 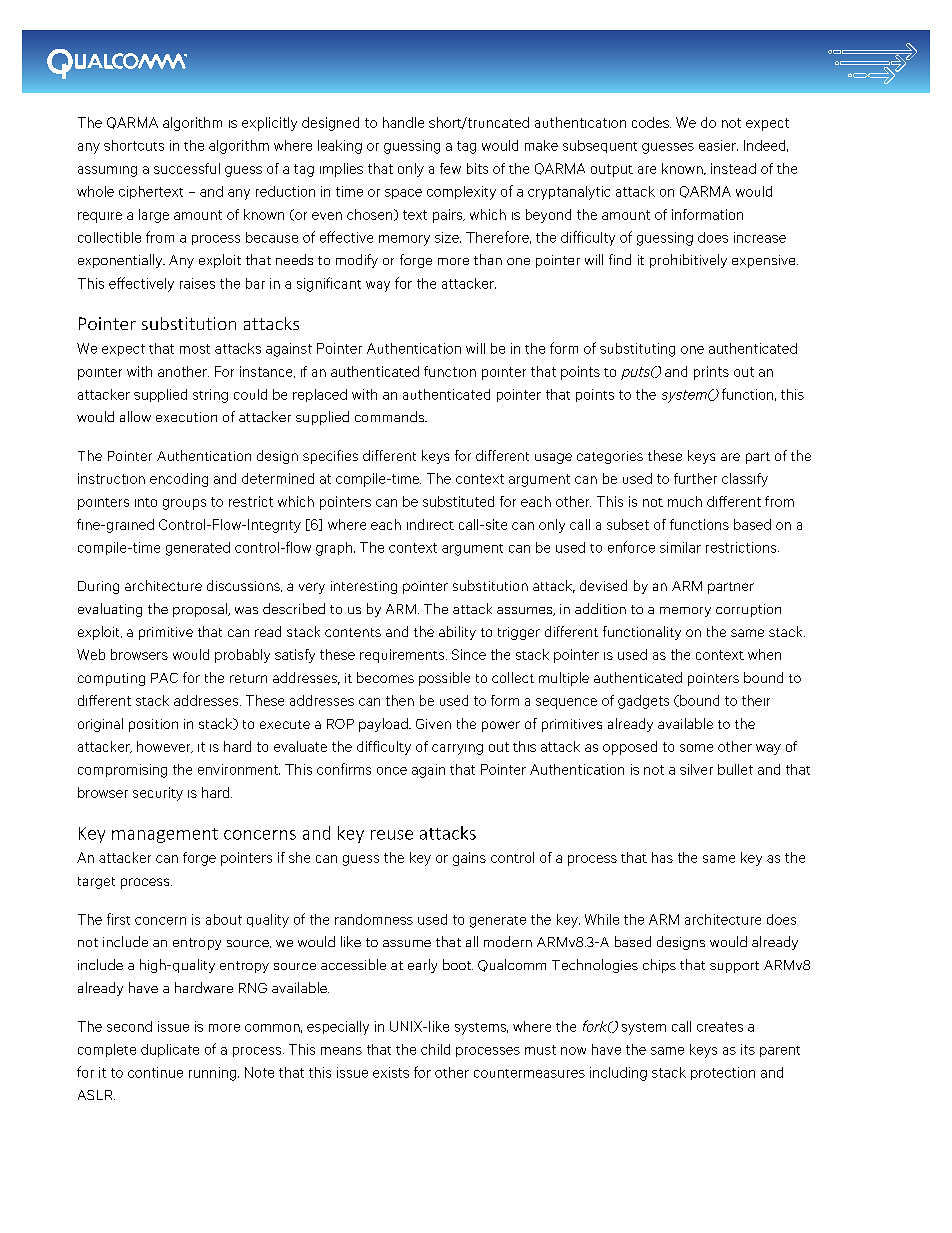 I want to click on few, so click(x=450, y=168).
